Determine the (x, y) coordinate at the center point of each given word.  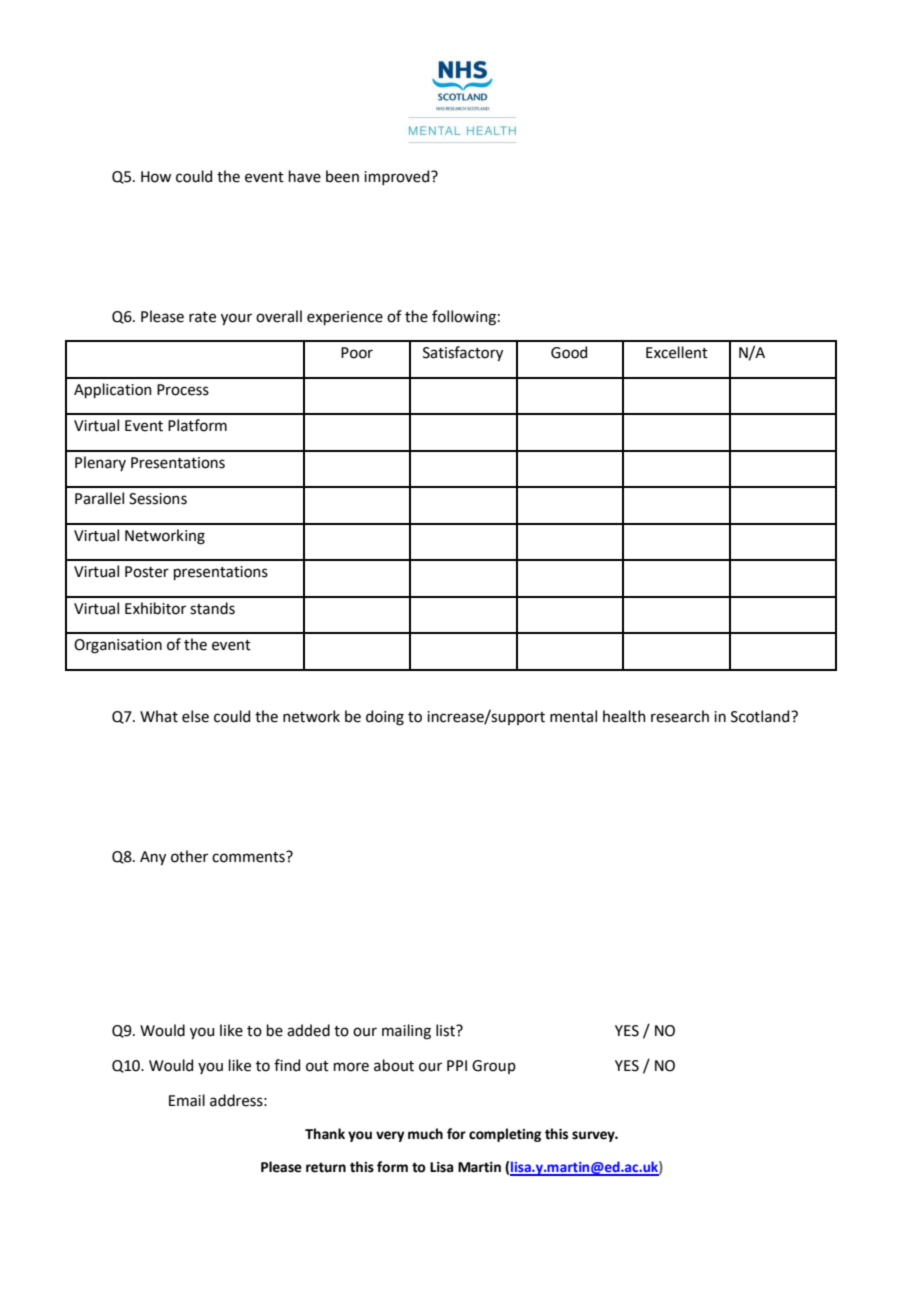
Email (187, 1100)
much (425, 1134)
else (195, 716)
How (156, 177)
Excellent (677, 352)
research (680, 716)
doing (385, 718)
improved (398, 177)
